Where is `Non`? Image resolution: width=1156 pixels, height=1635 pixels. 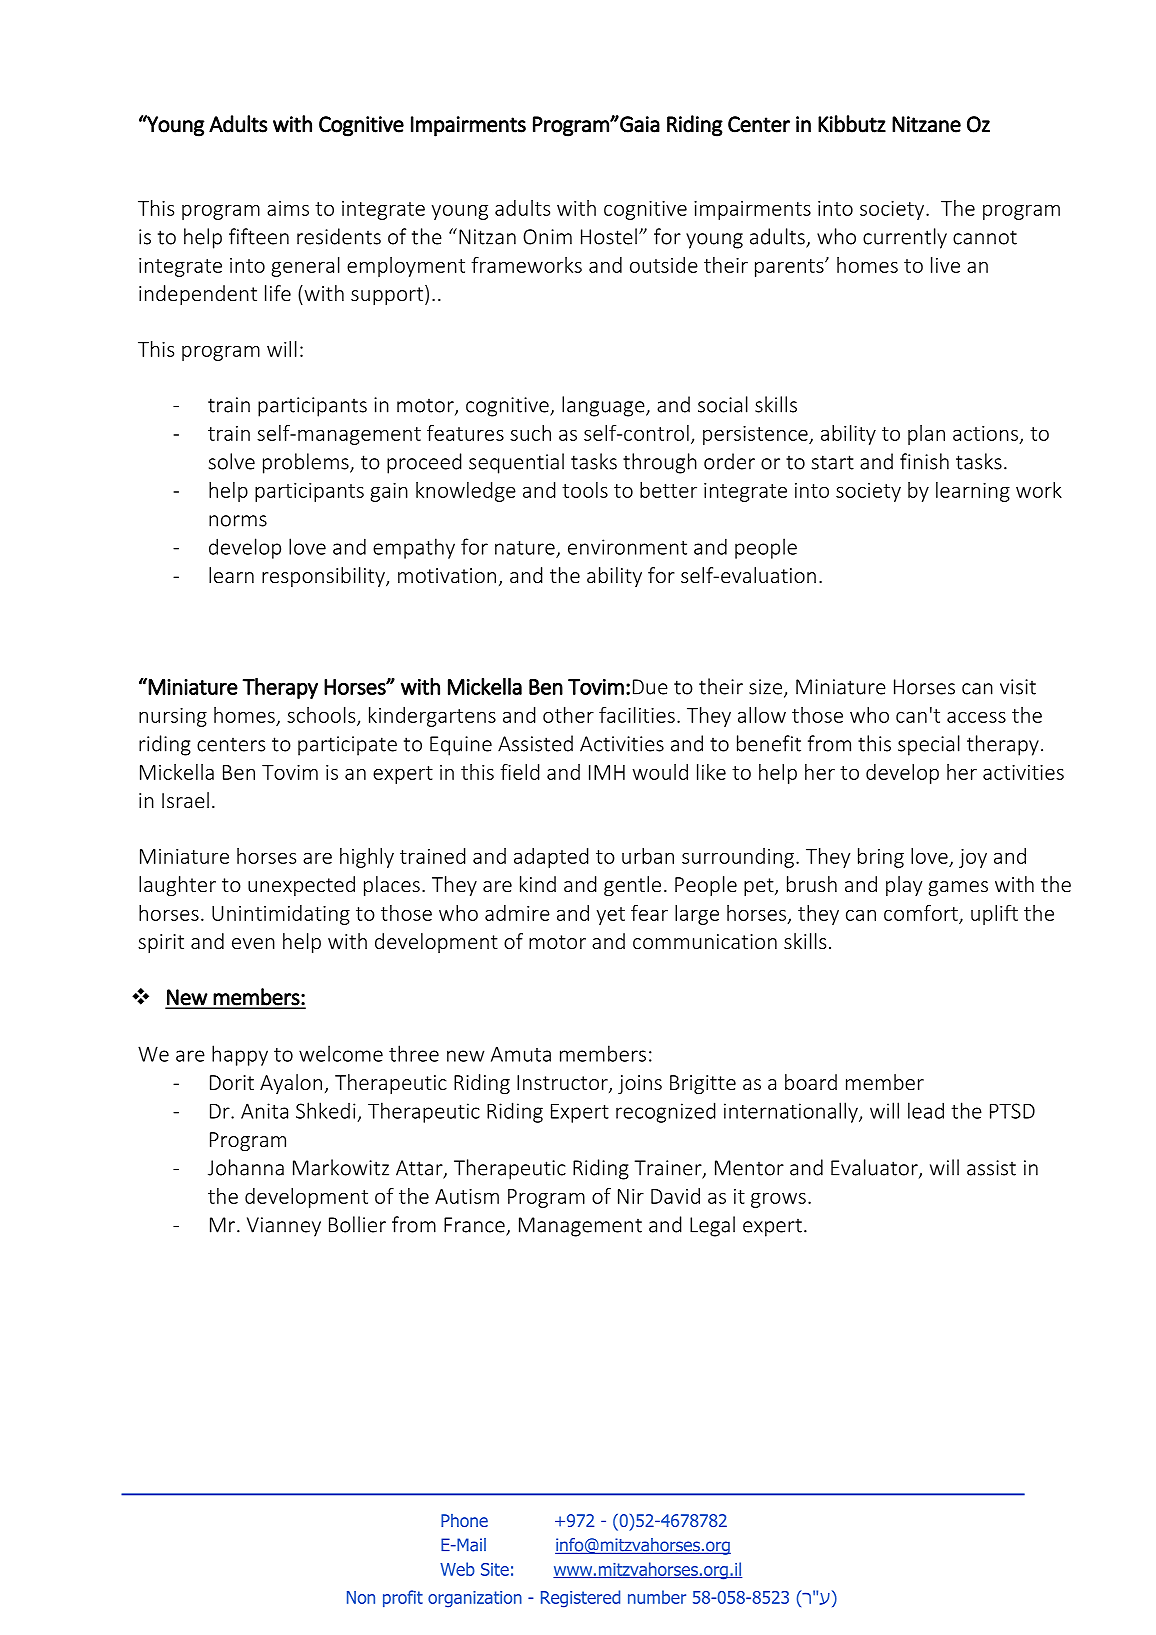 Non is located at coordinates (361, 1597).
